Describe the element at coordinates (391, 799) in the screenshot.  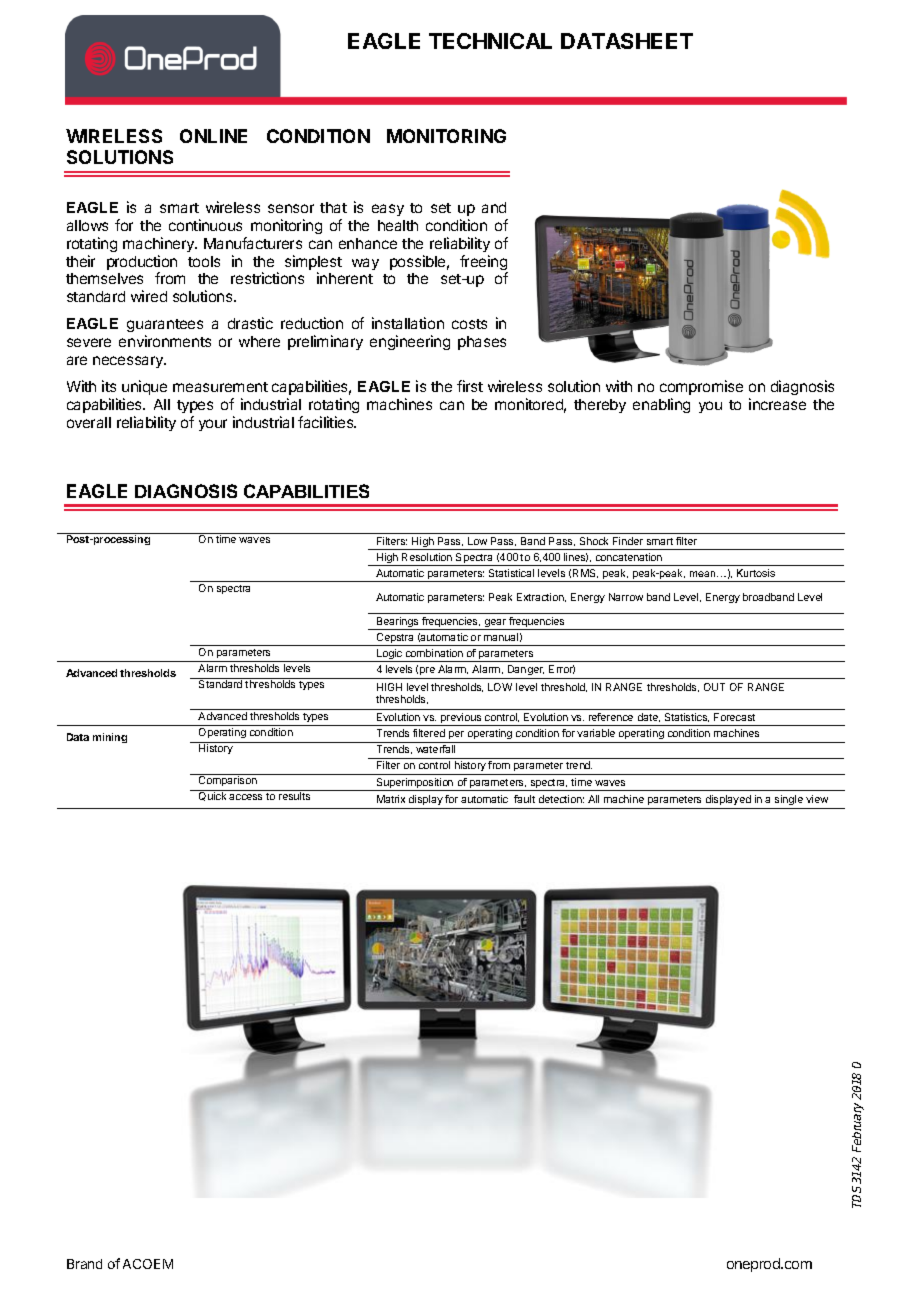
I see `Matrix` at that location.
